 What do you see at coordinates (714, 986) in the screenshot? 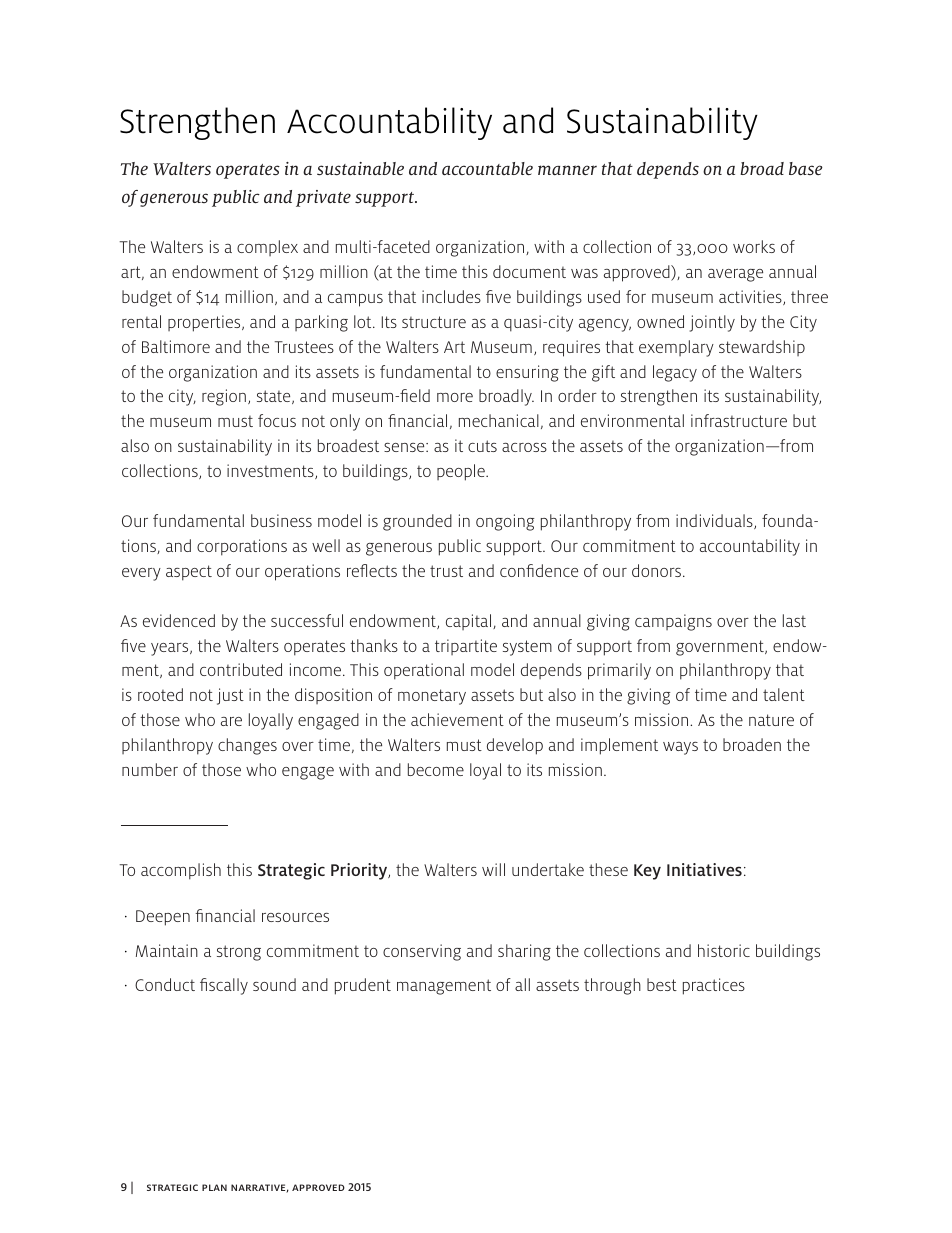
I see `practices` at bounding box center [714, 986].
